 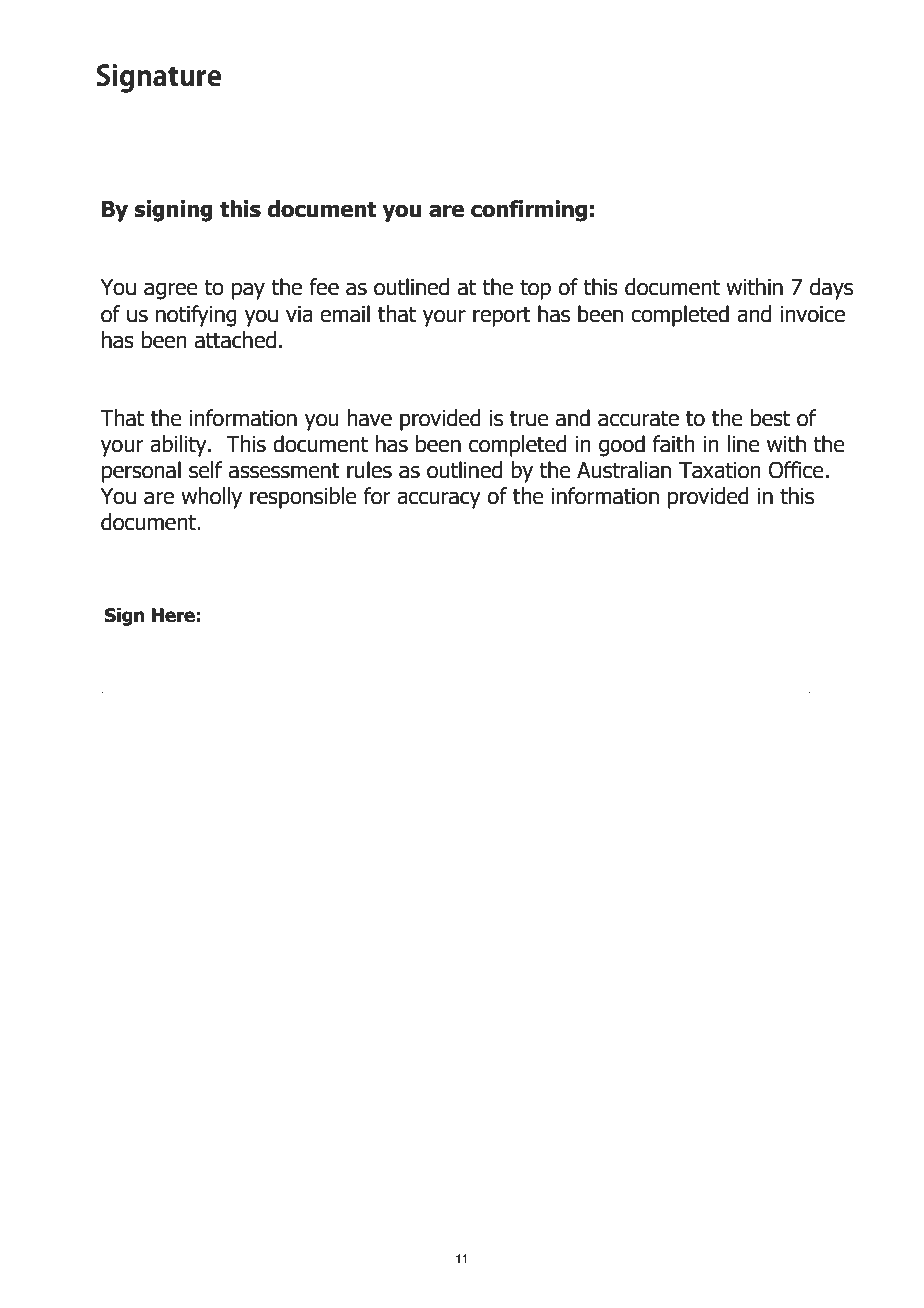 I want to click on report, so click(x=502, y=316).
